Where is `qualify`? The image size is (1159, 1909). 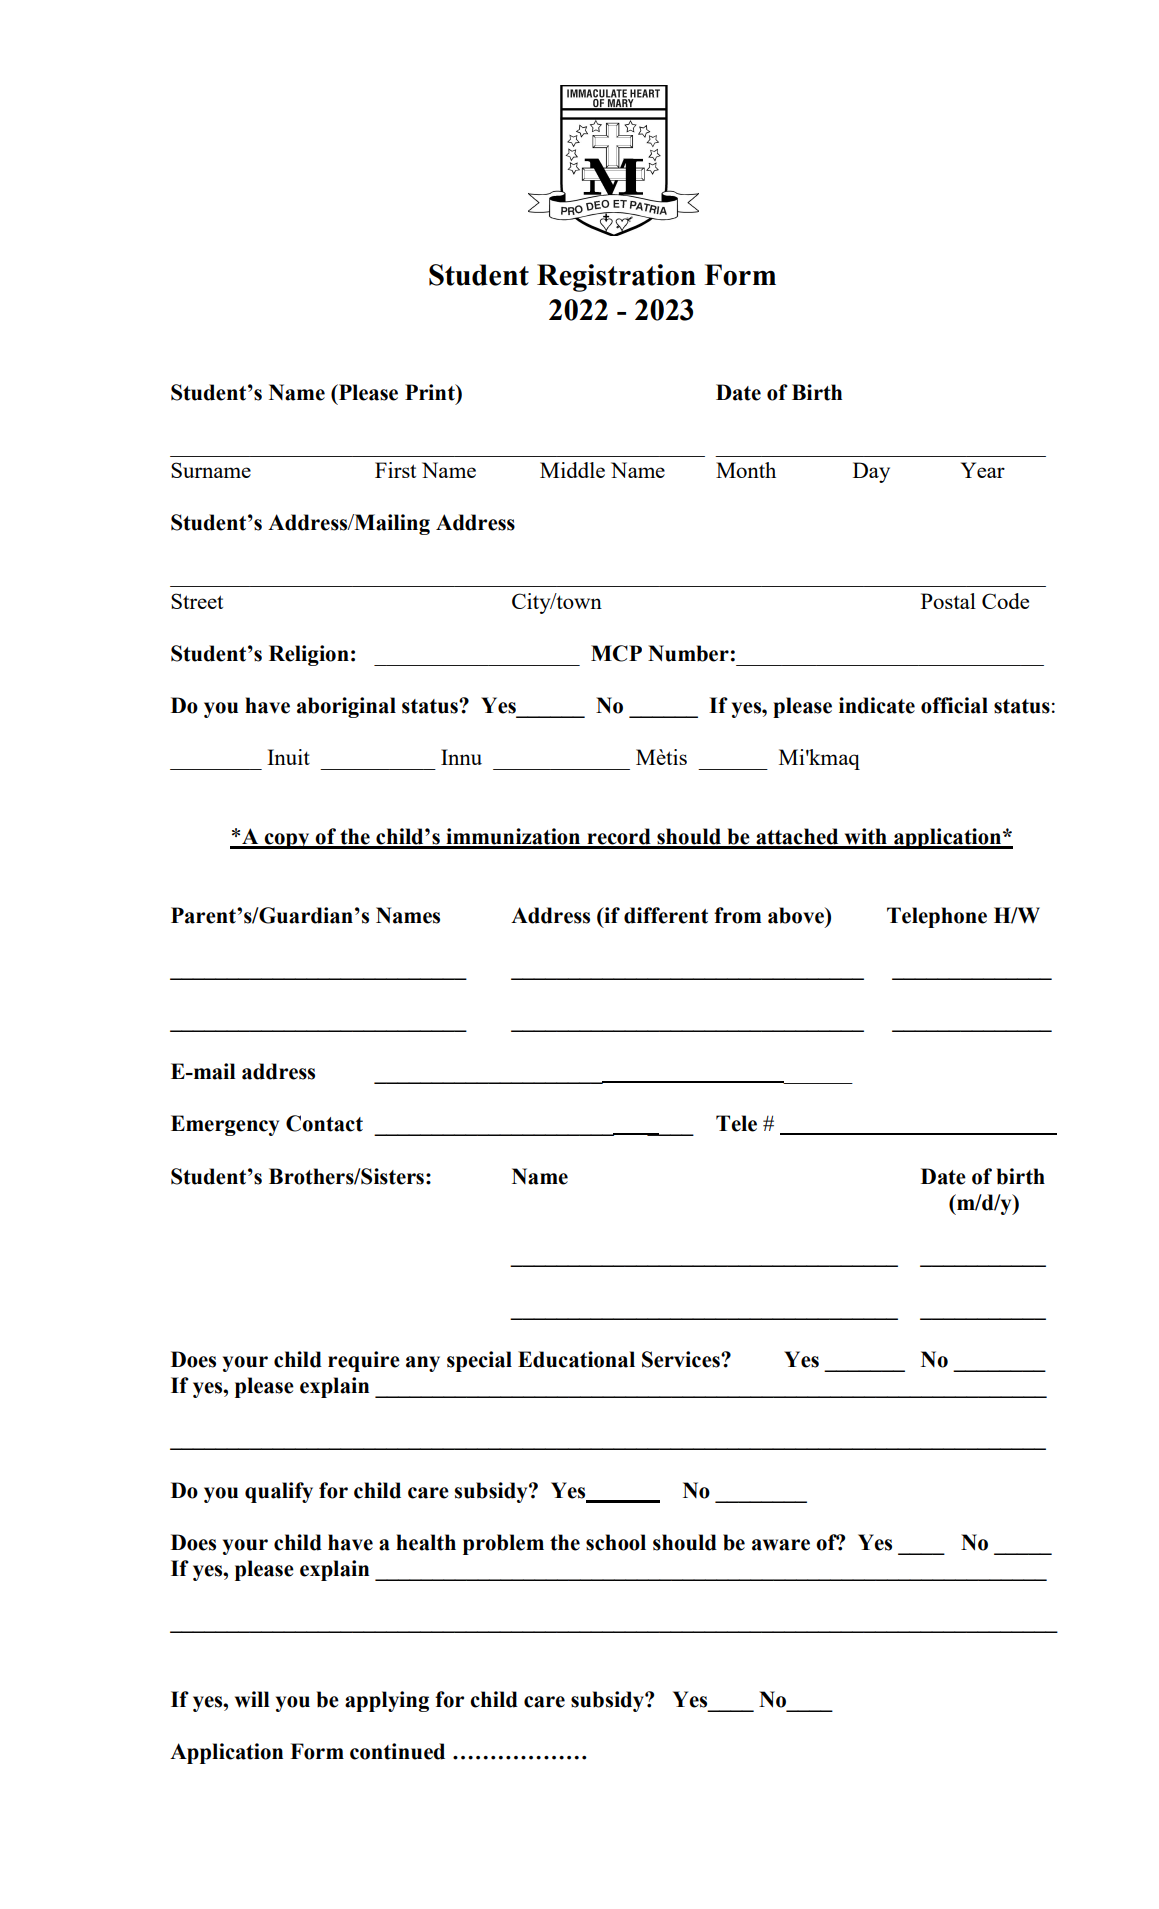 qualify is located at coordinates (279, 1492).
